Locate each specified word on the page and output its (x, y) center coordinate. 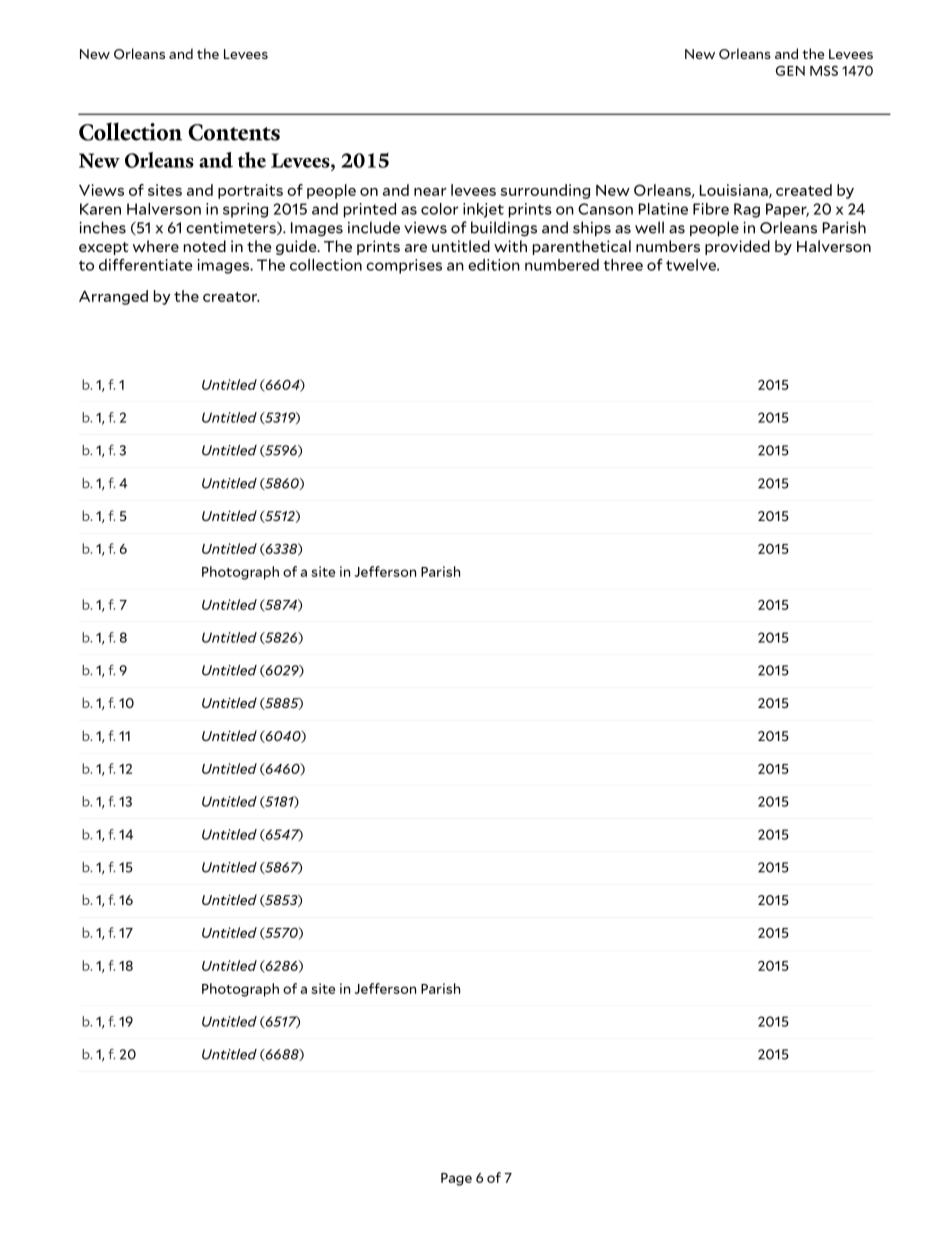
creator (231, 297)
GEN (790, 71)
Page (456, 1179)
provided (737, 247)
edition (494, 265)
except (104, 248)
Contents (234, 132)
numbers (668, 246)
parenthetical (582, 247)
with (510, 246)
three (623, 265)
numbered (562, 265)
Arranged (113, 297)
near (430, 192)
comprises (404, 266)
